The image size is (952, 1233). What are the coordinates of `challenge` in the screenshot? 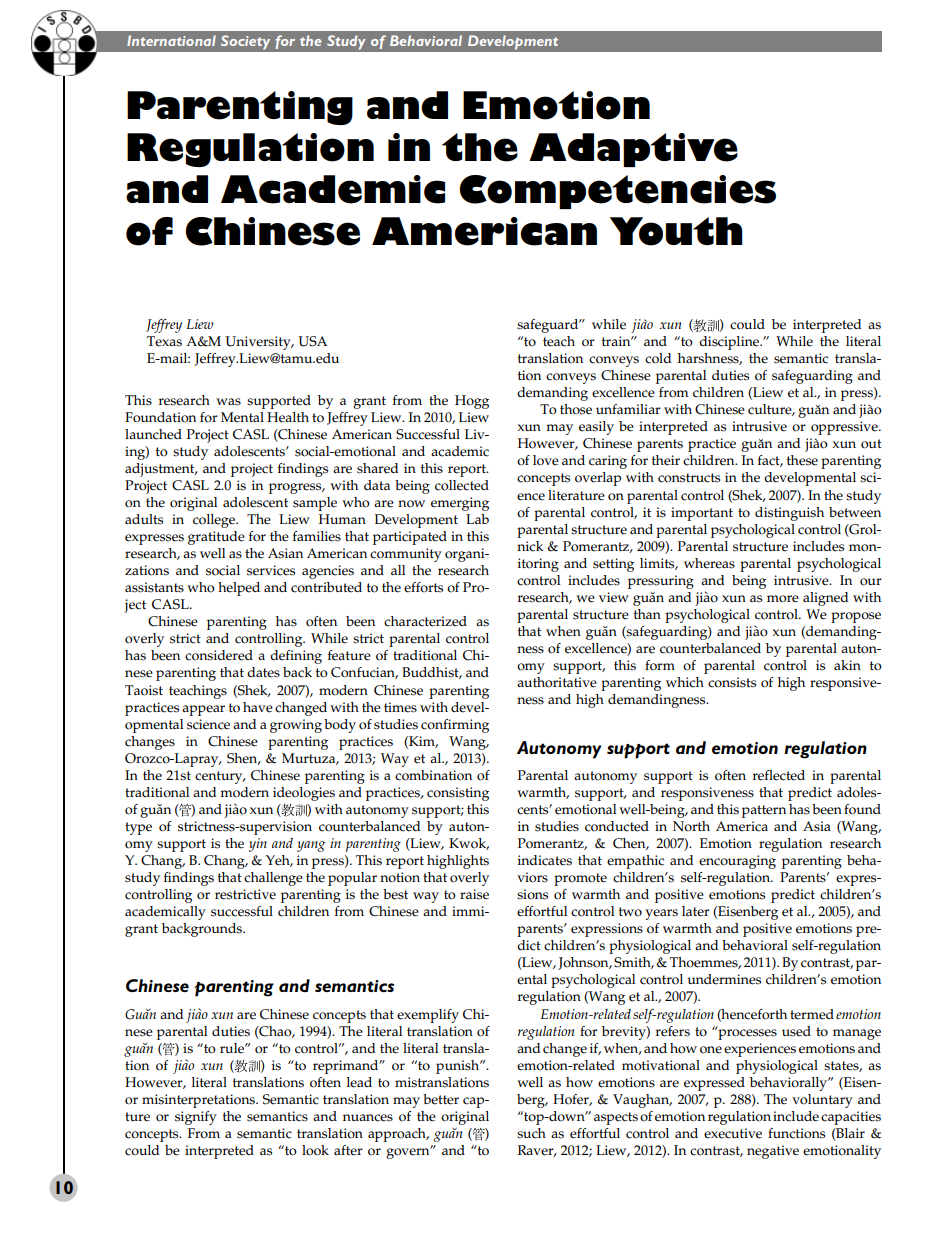 It's located at (273, 879).
